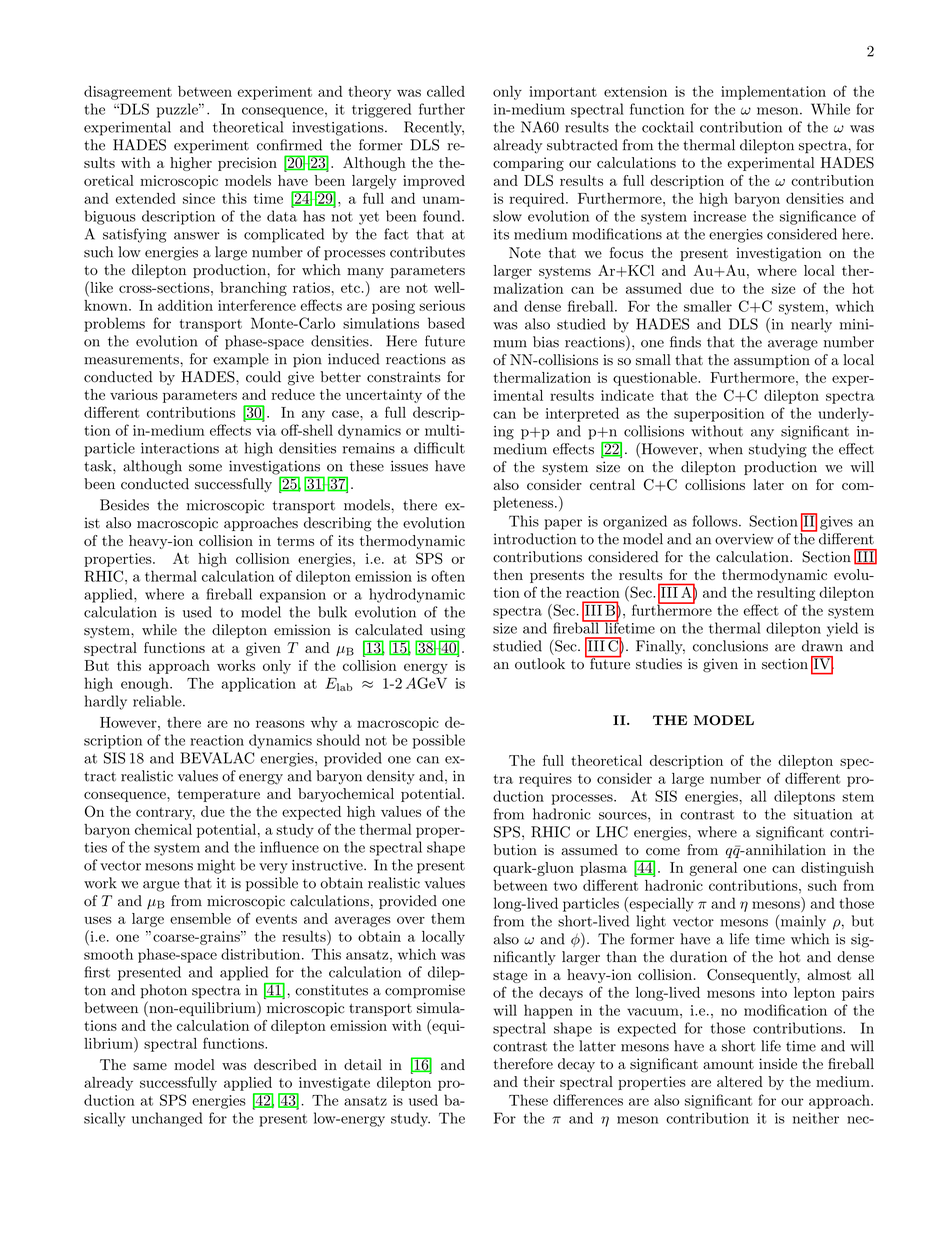 The image size is (952, 1233). Describe the element at coordinates (391, 777) in the document. I see `density` at that location.
